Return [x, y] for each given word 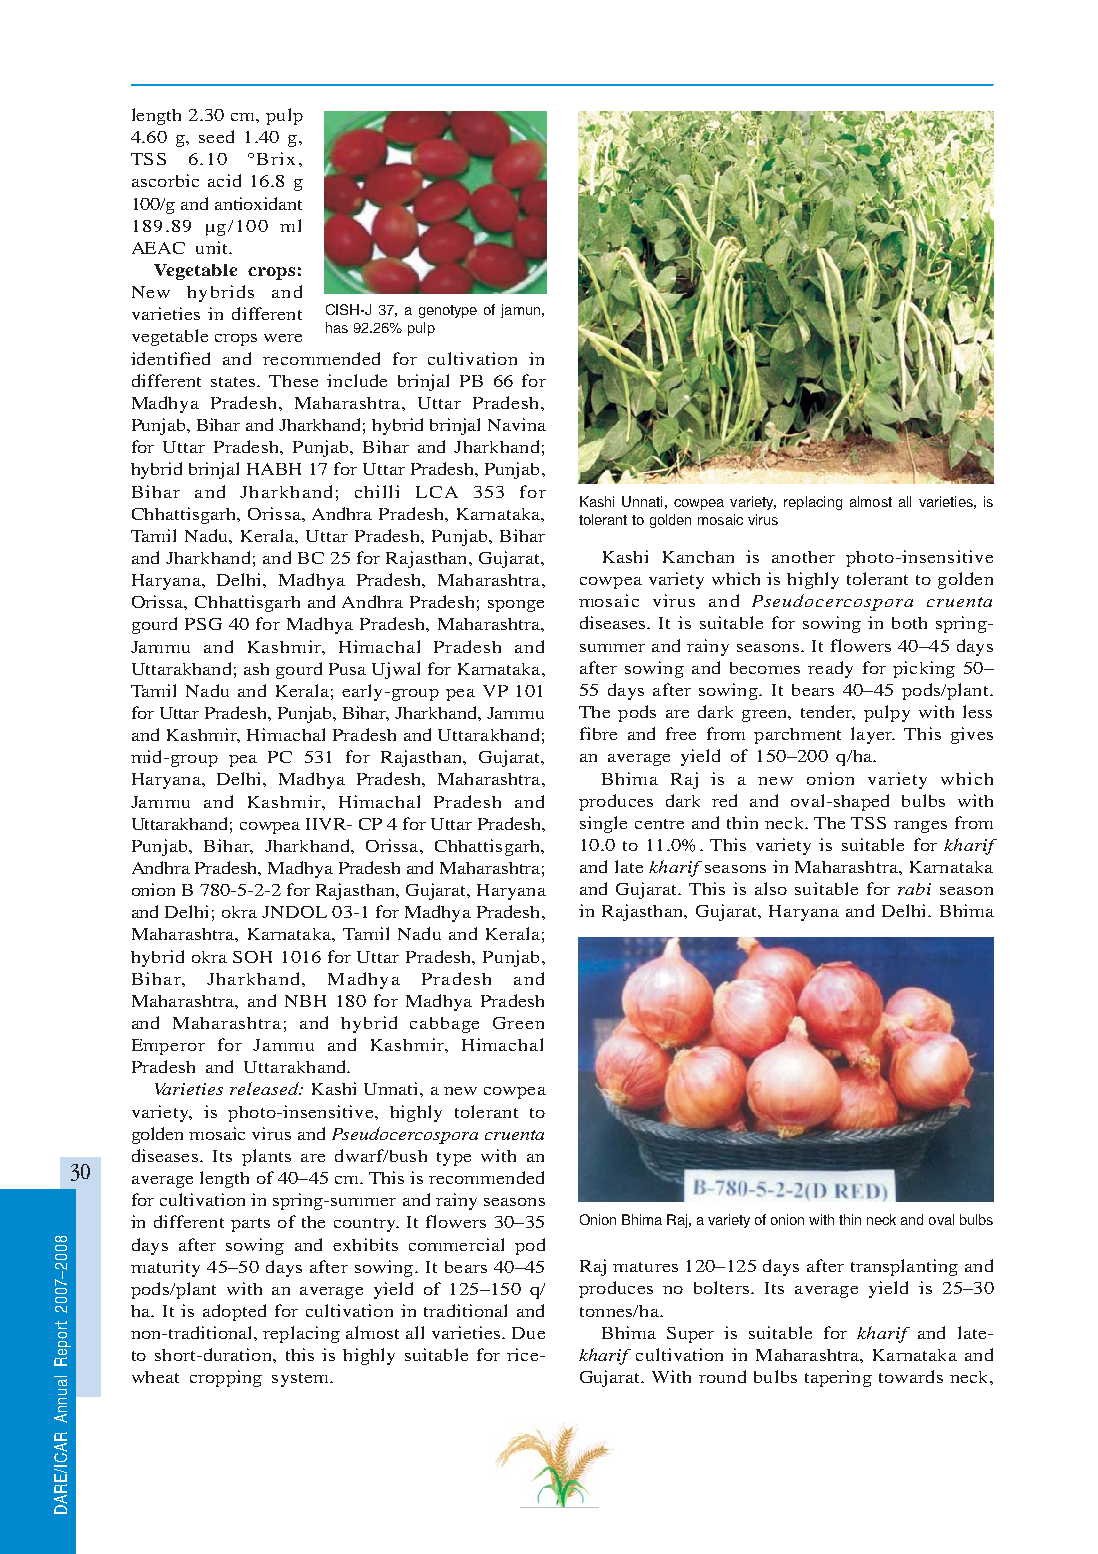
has [337, 327]
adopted [234, 1312]
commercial [456, 1244]
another [803, 557]
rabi [914, 889]
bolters [721, 1287]
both [909, 623]
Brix [276, 158]
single [603, 824]
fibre [598, 733]
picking [924, 669]
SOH [252, 957]
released [265, 1088]
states [234, 382]
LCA [437, 492]
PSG [203, 624]
